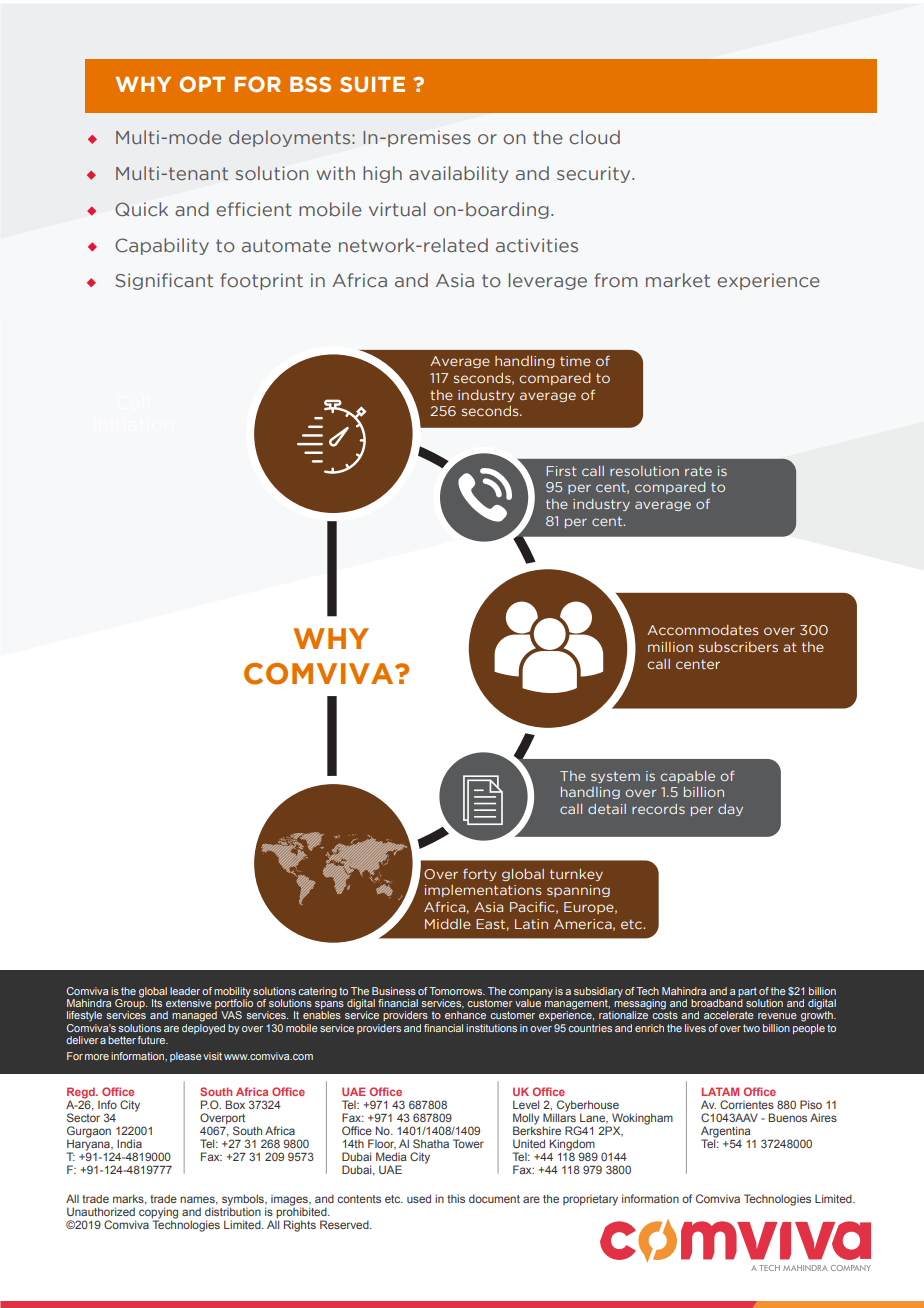 This document has width=924, height=1308. Describe the element at coordinates (456, 1198) in the document. I see `this` at that location.
